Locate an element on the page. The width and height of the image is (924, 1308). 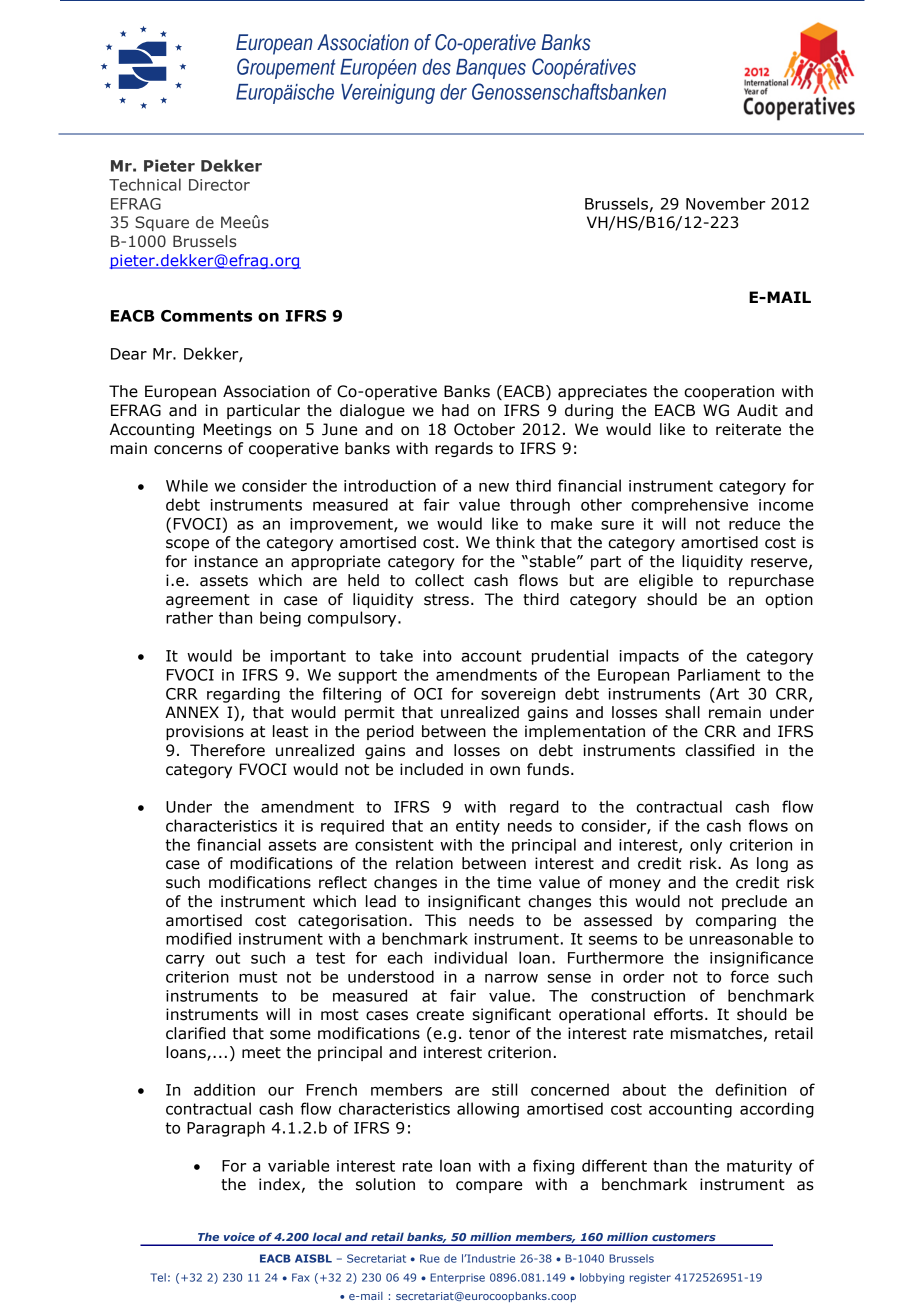
register is located at coordinates (650, 1278).
